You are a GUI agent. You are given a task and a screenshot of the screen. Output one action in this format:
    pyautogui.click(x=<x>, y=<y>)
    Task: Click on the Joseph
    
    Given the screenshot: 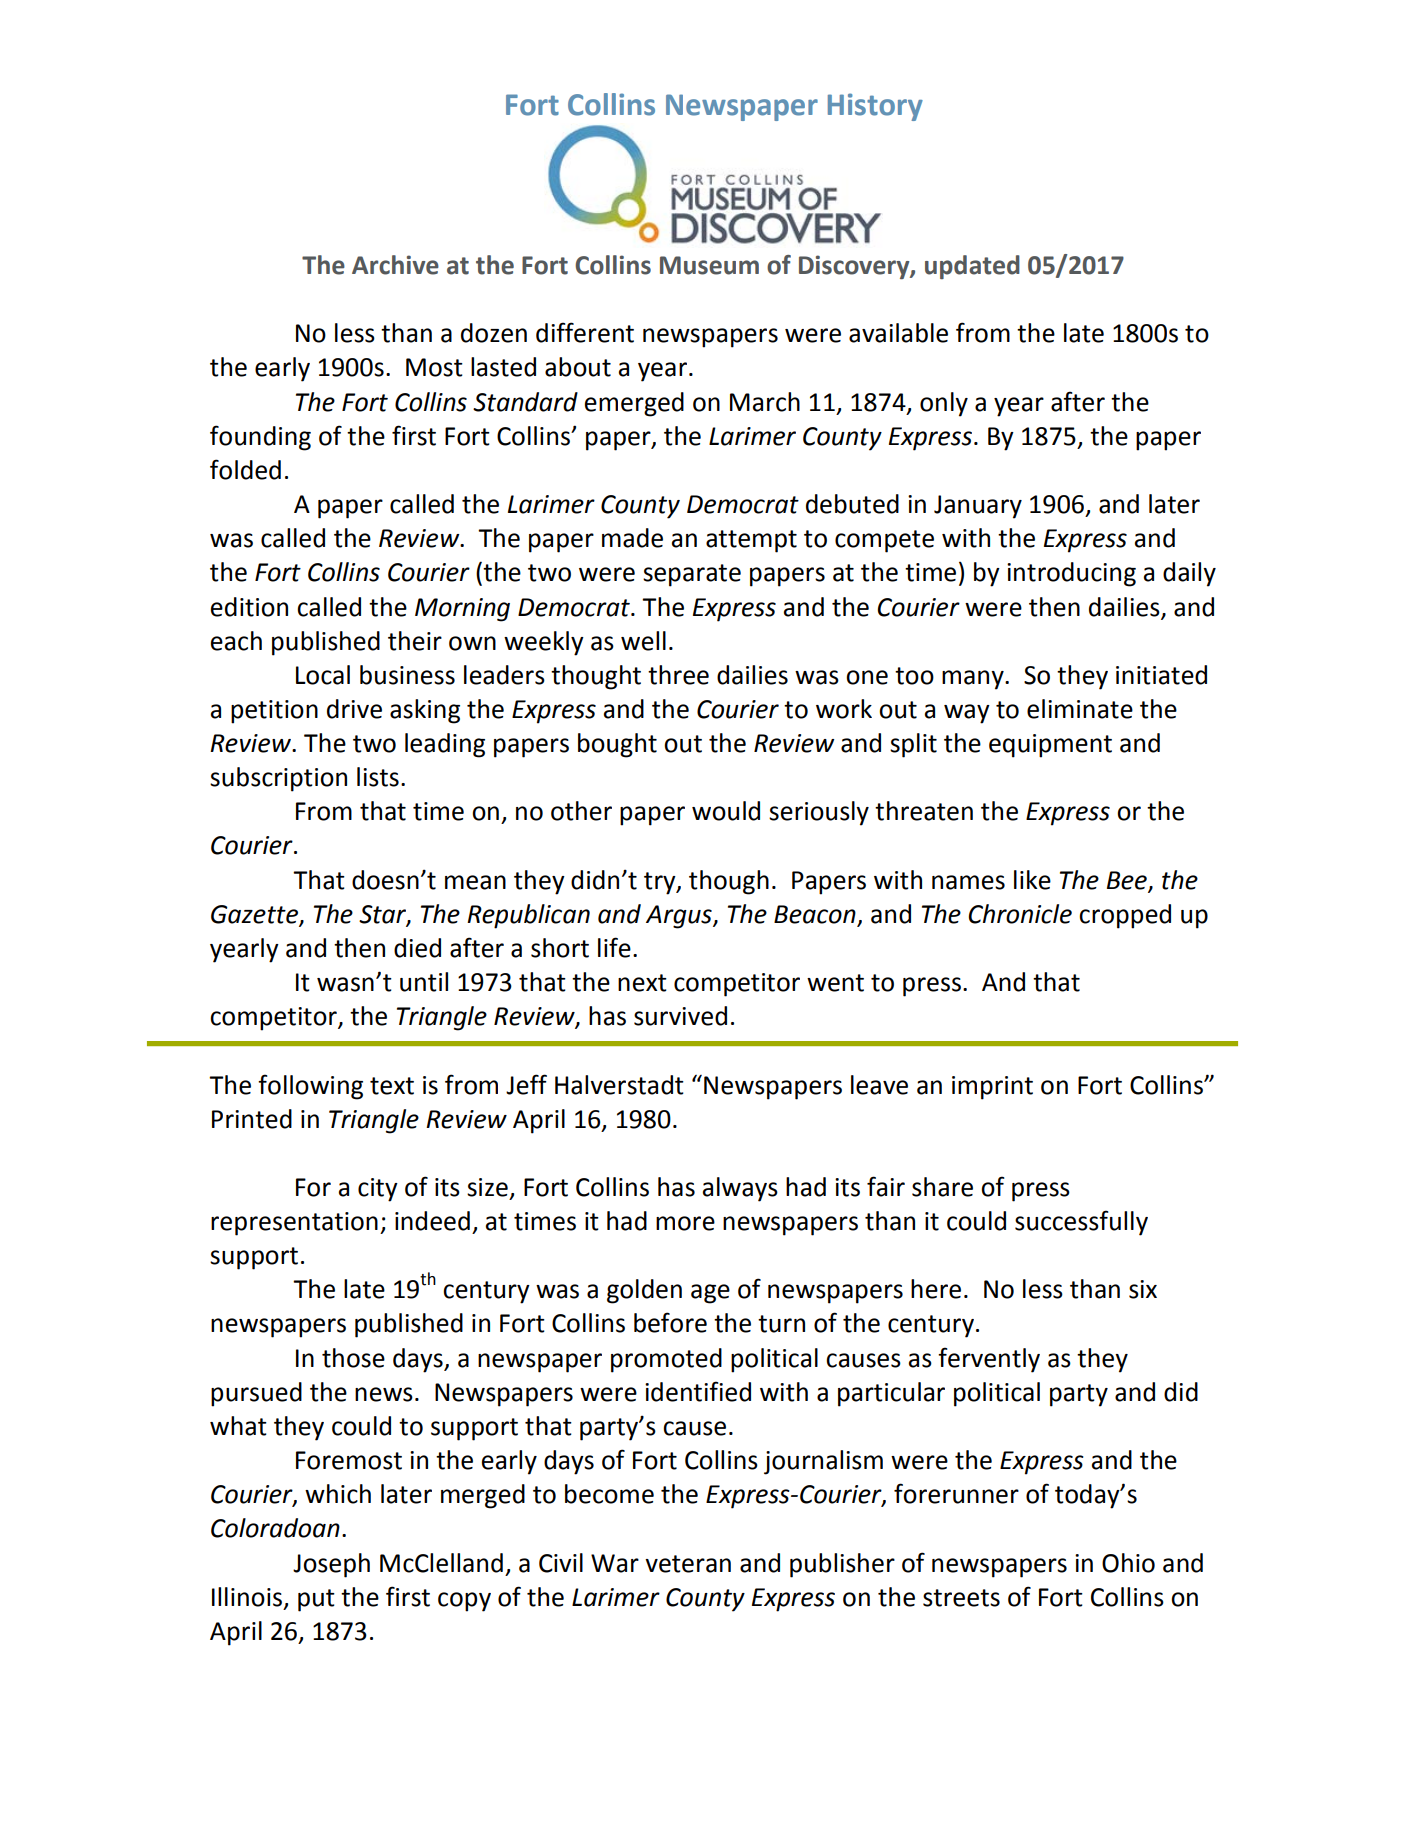 What is the action you would take?
    pyautogui.click(x=331, y=1565)
